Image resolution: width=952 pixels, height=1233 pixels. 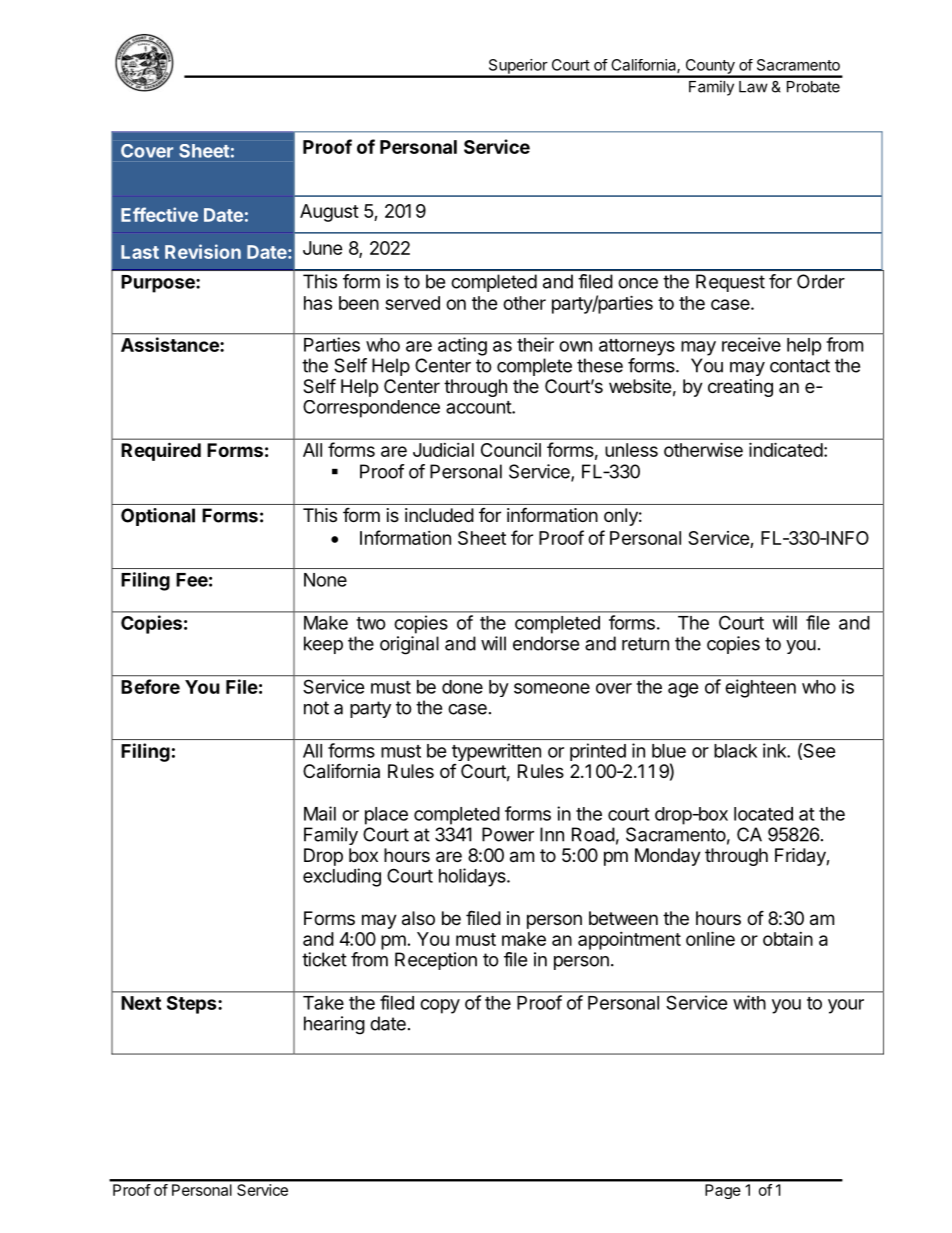 What do you see at coordinates (159, 214) in the screenshot?
I see `Effective` at bounding box center [159, 214].
